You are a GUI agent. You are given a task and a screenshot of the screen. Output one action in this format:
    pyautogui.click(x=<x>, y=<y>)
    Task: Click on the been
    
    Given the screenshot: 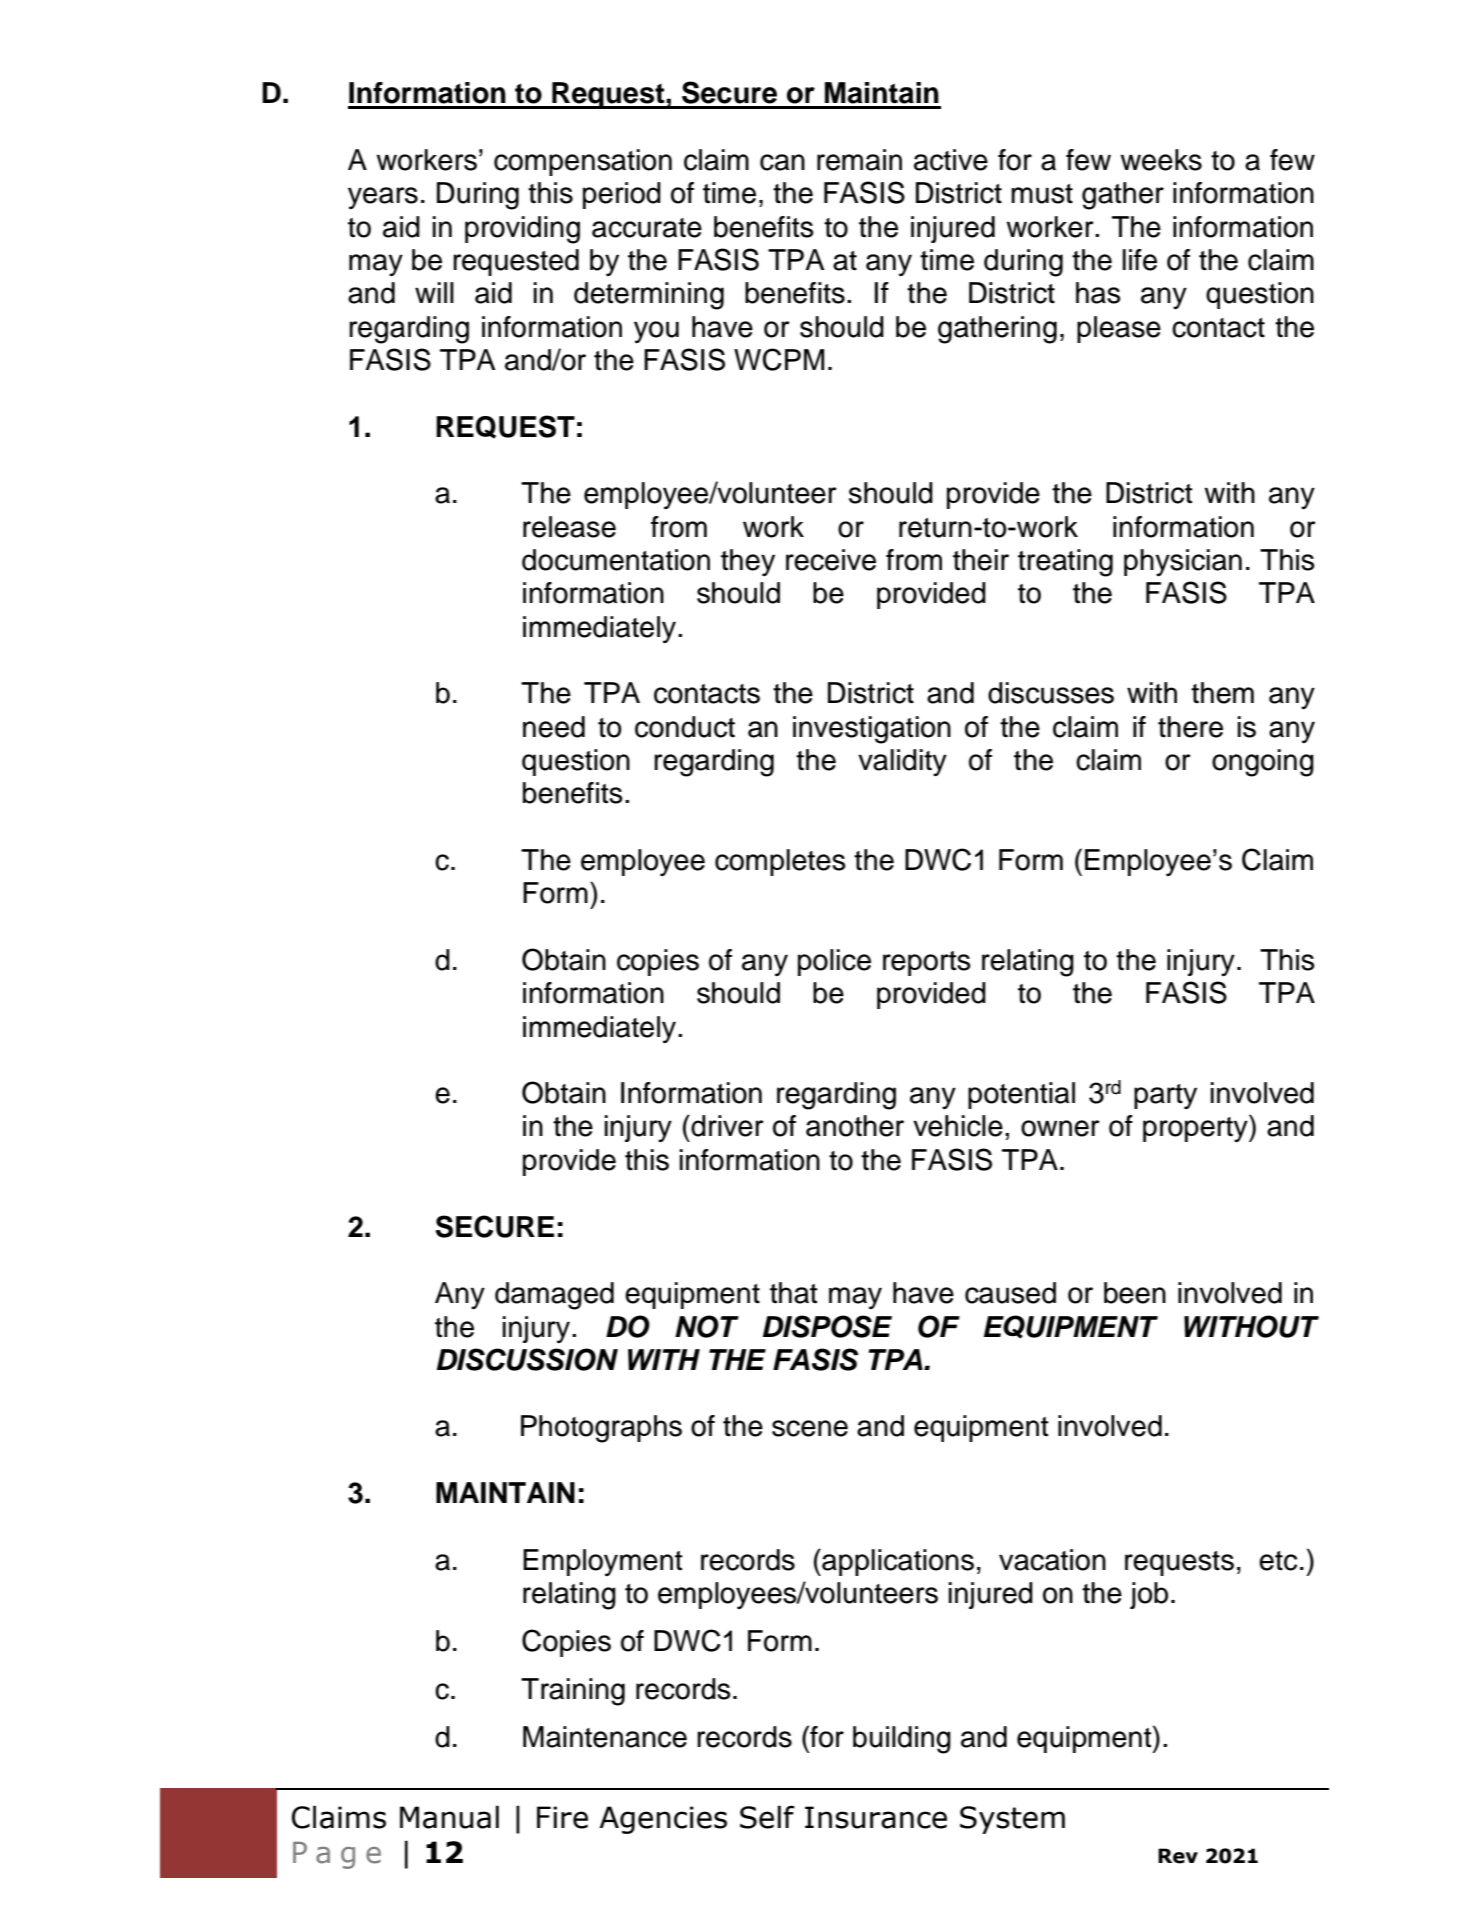 What is the action you would take?
    pyautogui.click(x=1135, y=1293)
